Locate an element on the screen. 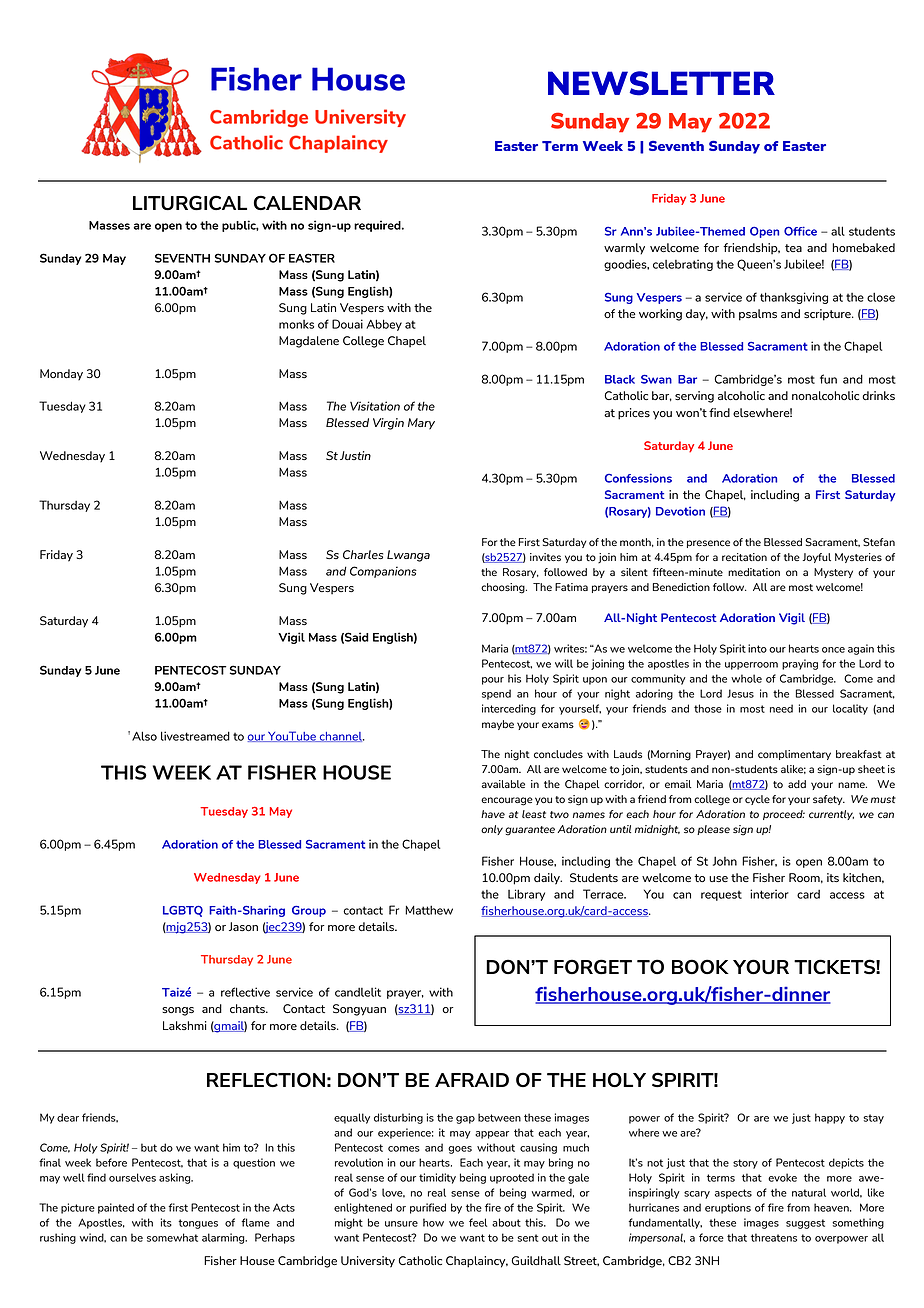 The width and height of the screenshot is (924, 1308). somewhat is located at coordinates (172, 1237).
